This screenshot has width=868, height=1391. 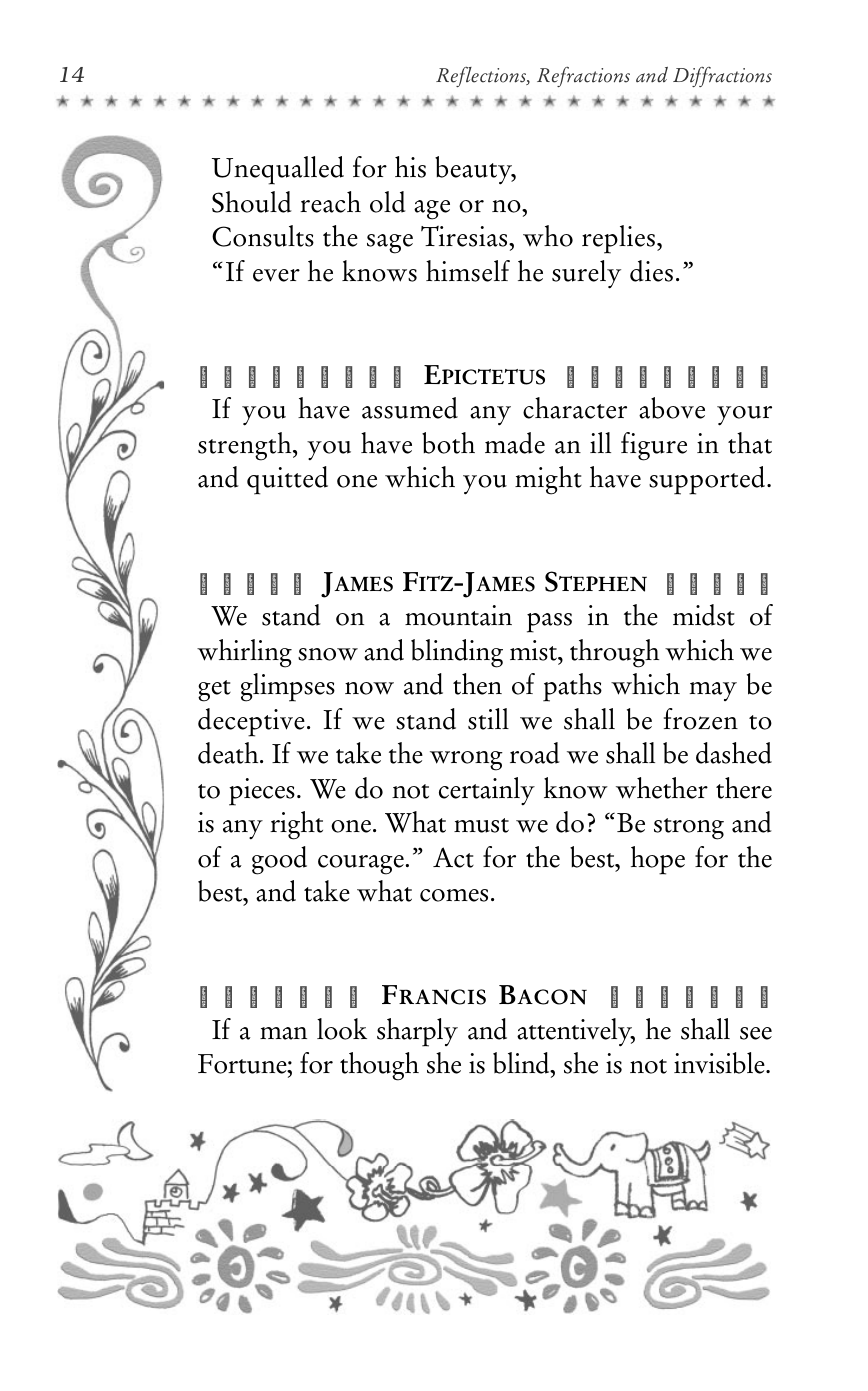 I want to click on his, so click(x=410, y=167).
